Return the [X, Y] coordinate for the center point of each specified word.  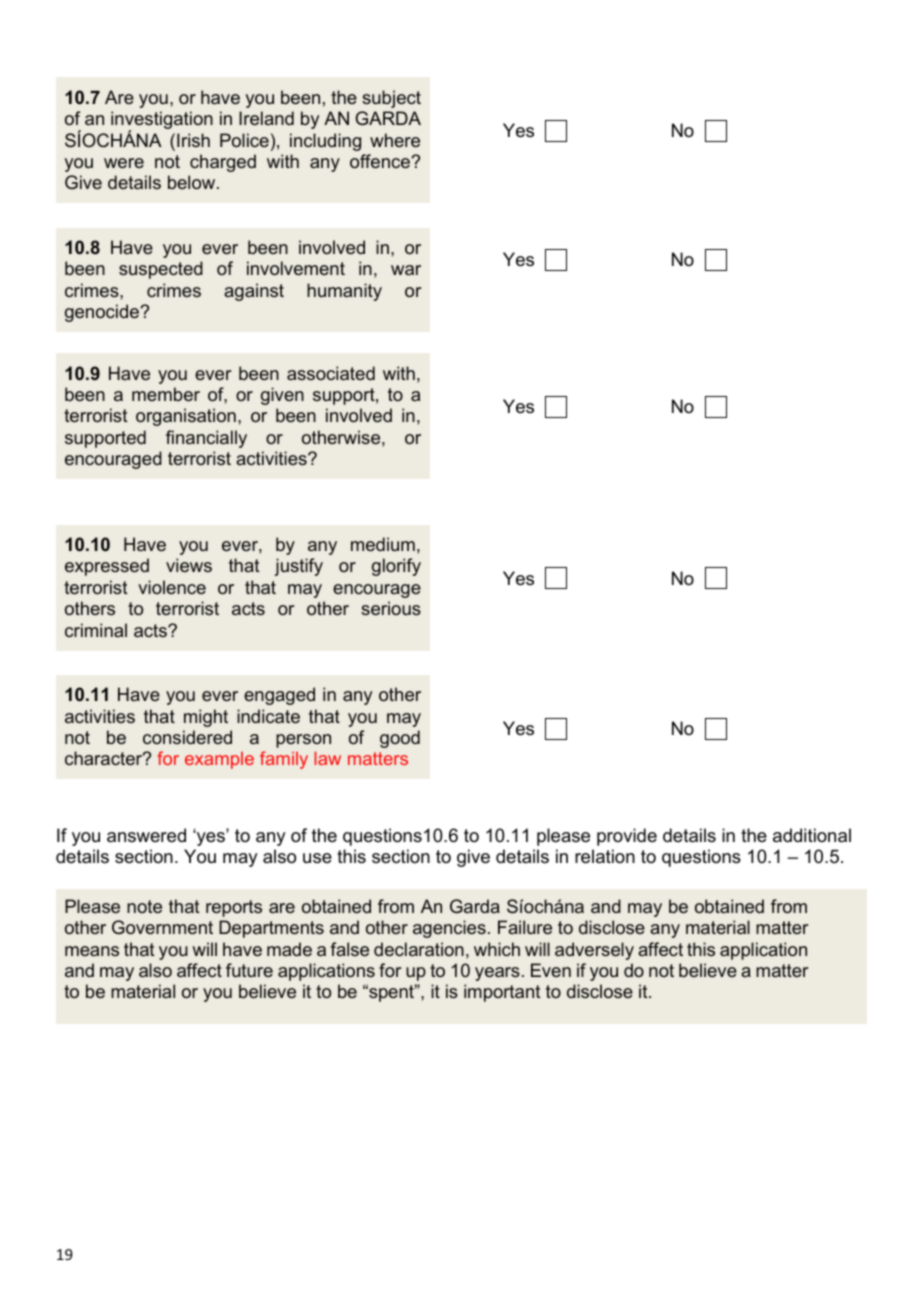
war [406, 270]
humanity [344, 292]
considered [187, 737]
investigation [162, 121]
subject [391, 99]
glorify [396, 567]
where [395, 140]
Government [162, 927]
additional [812, 835]
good [400, 739]
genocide [103, 313]
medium [383, 544]
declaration [419, 949]
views [189, 565]
